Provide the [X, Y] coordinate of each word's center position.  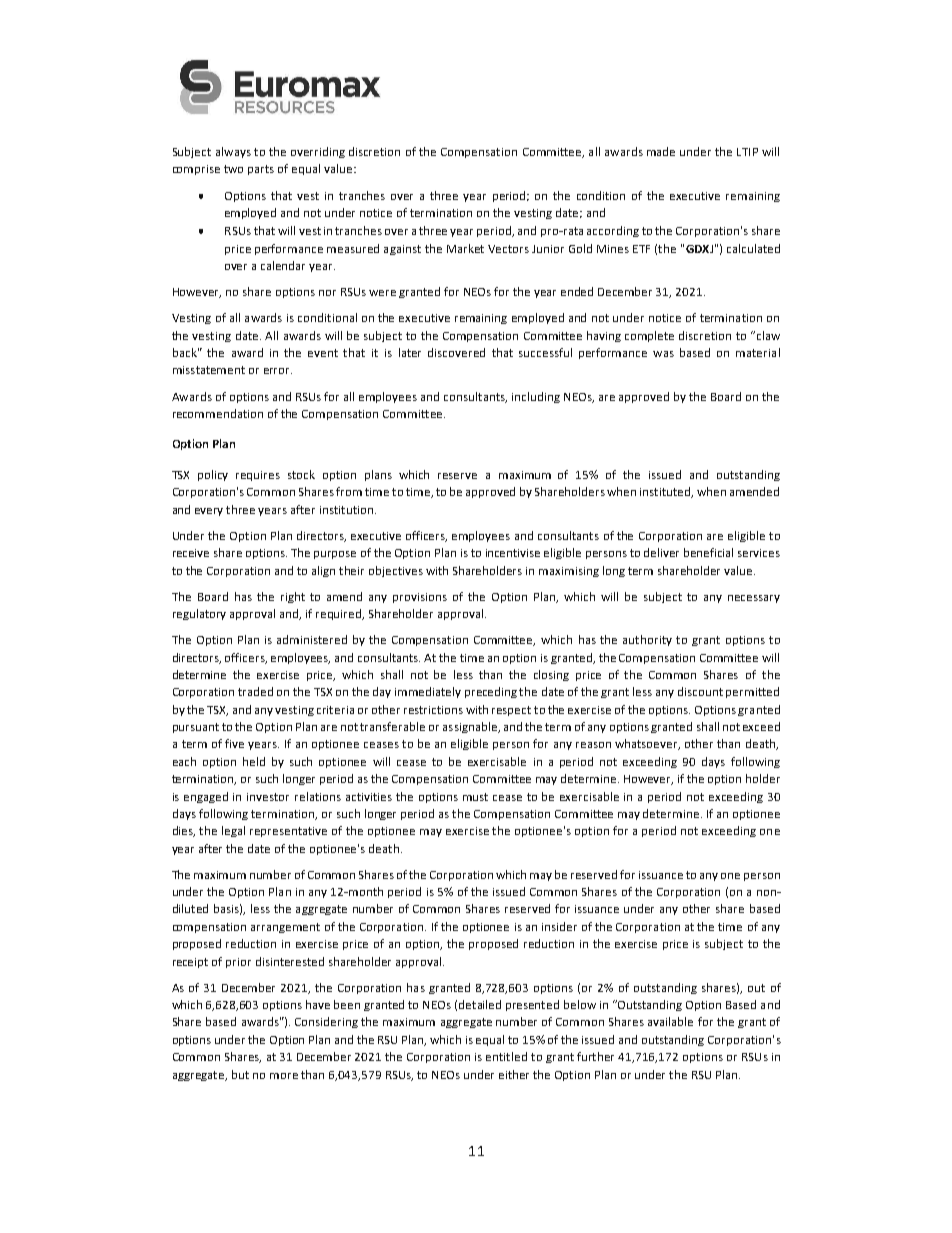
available [670, 1021]
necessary [754, 599]
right [293, 597]
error [278, 371]
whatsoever [647, 744]
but [240, 1074]
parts [261, 170]
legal [233, 831]
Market [465, 248]
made [661, 151]
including [536, 397]
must [475, 797]
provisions [420, 598]
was [663, 354]
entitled [506, 1056]
